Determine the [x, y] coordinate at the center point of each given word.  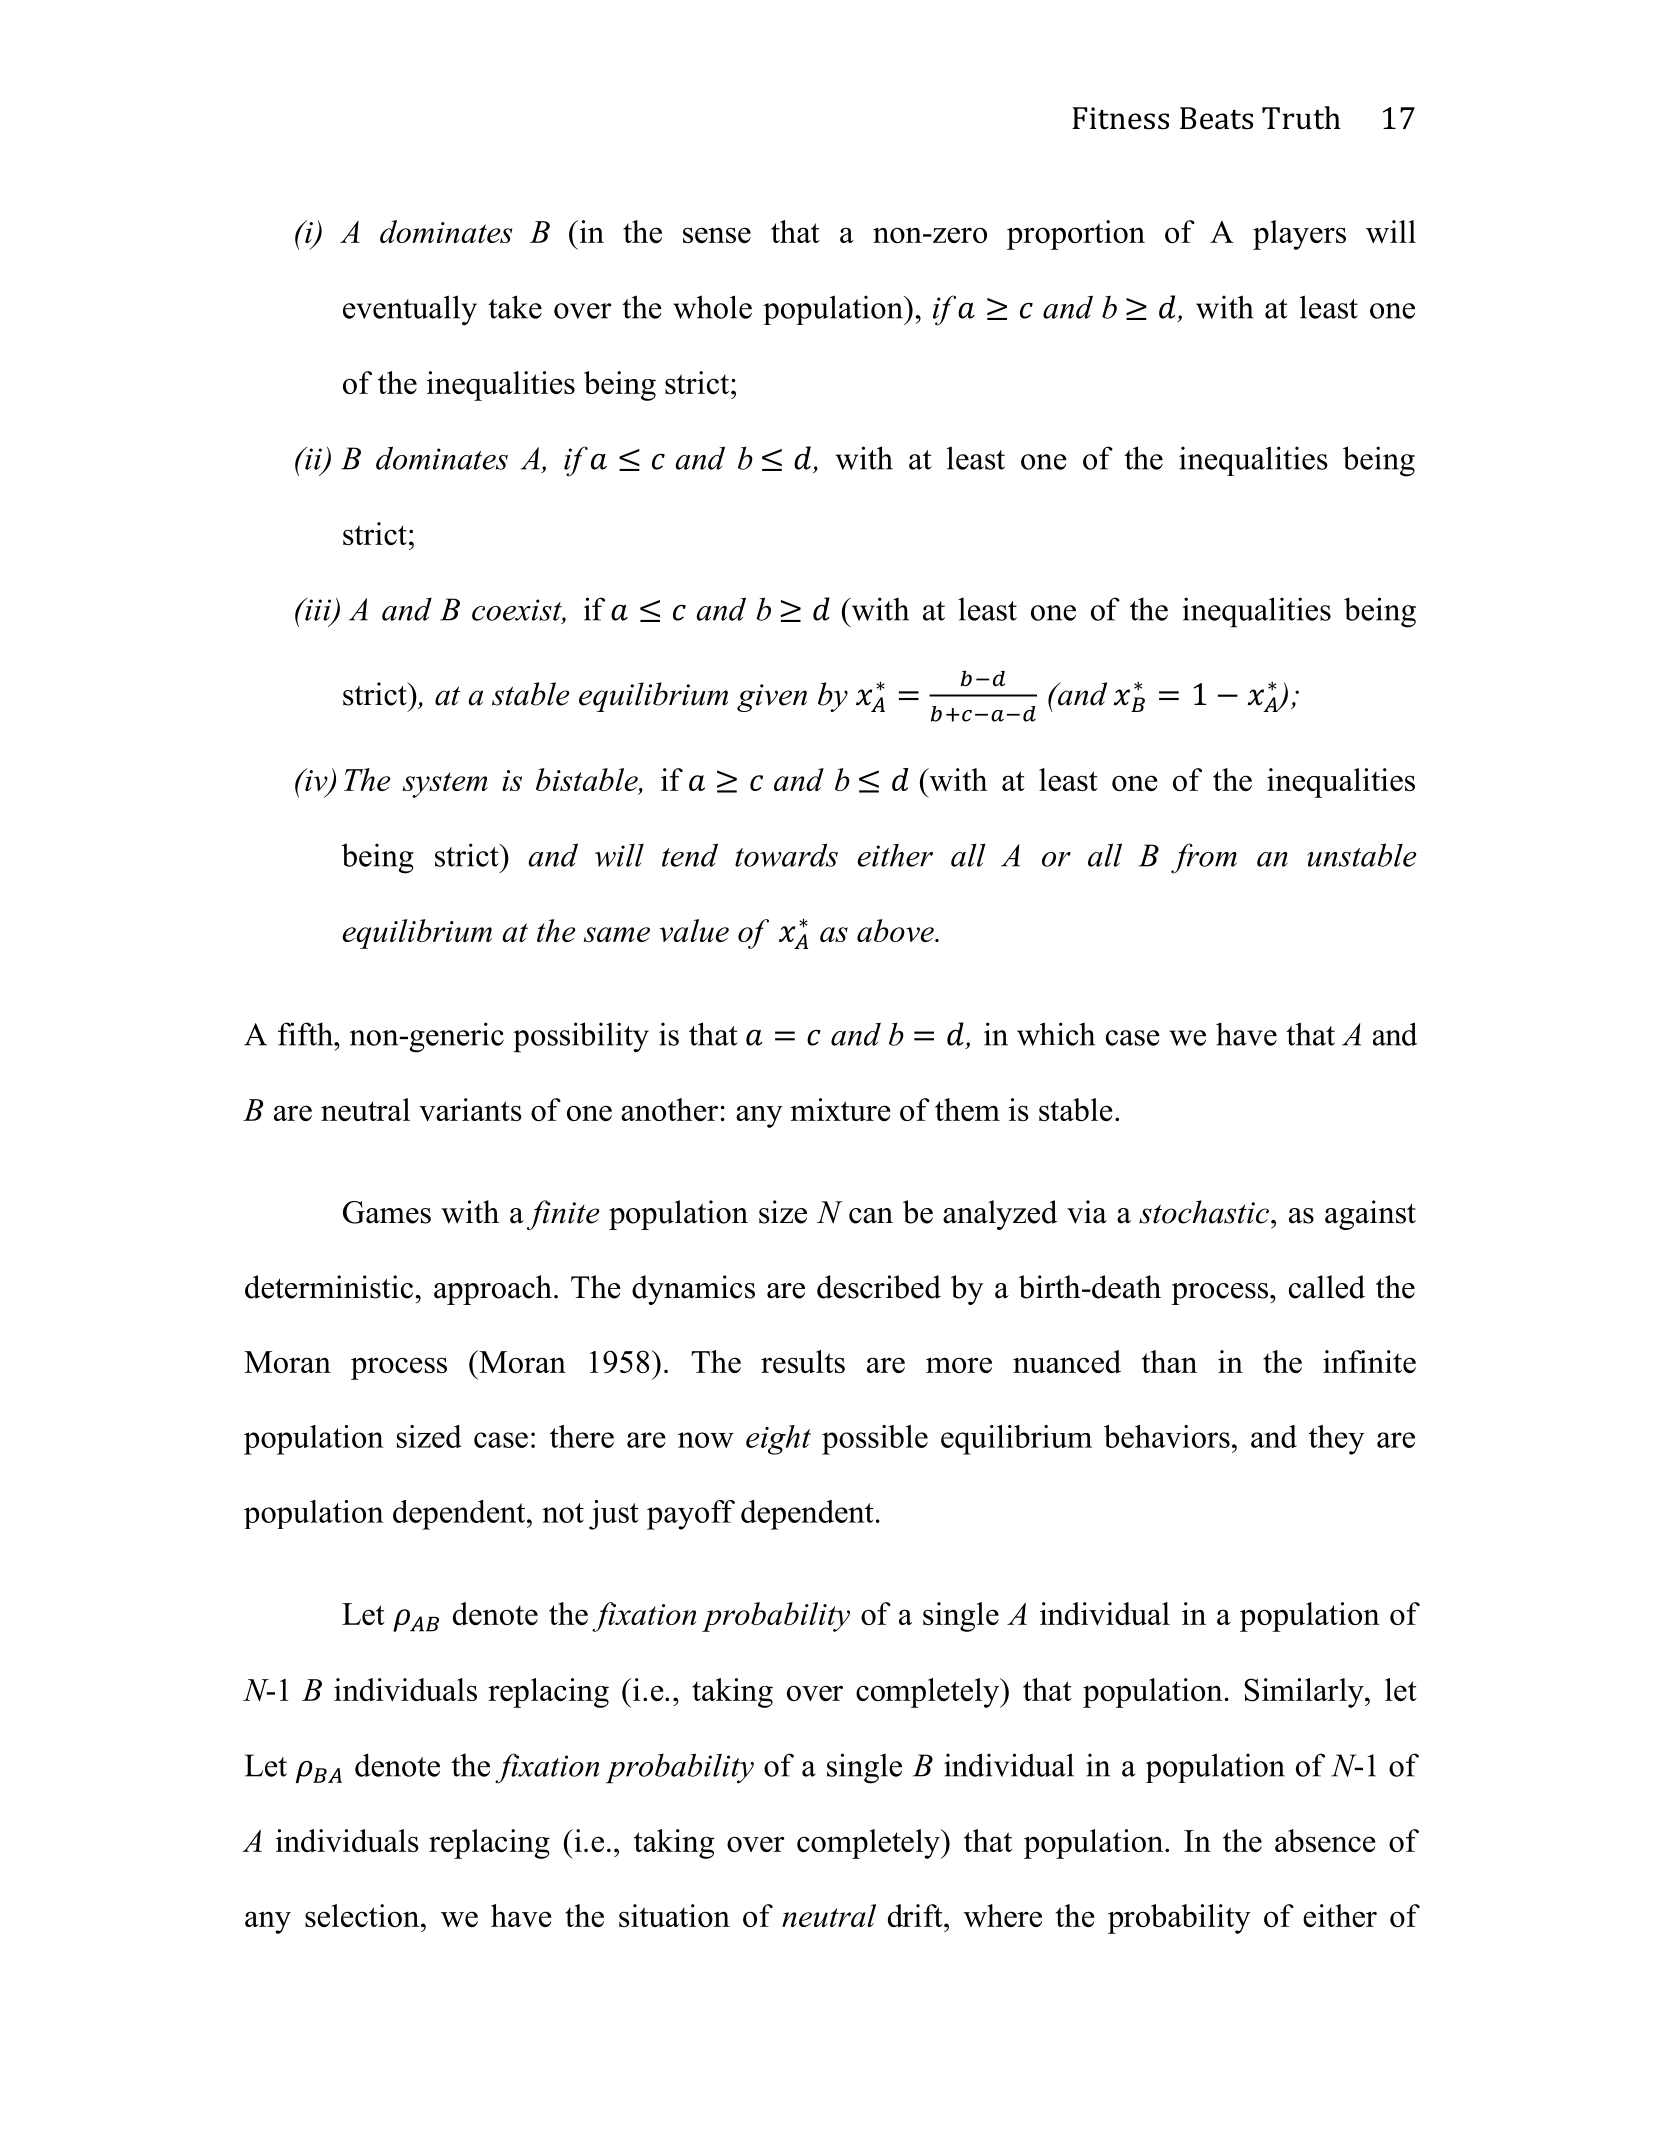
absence [1325, 1840]
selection [363, 1915]
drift [916, 1915]
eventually [410, 310]
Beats [1216, 118]
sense [717, 235]
